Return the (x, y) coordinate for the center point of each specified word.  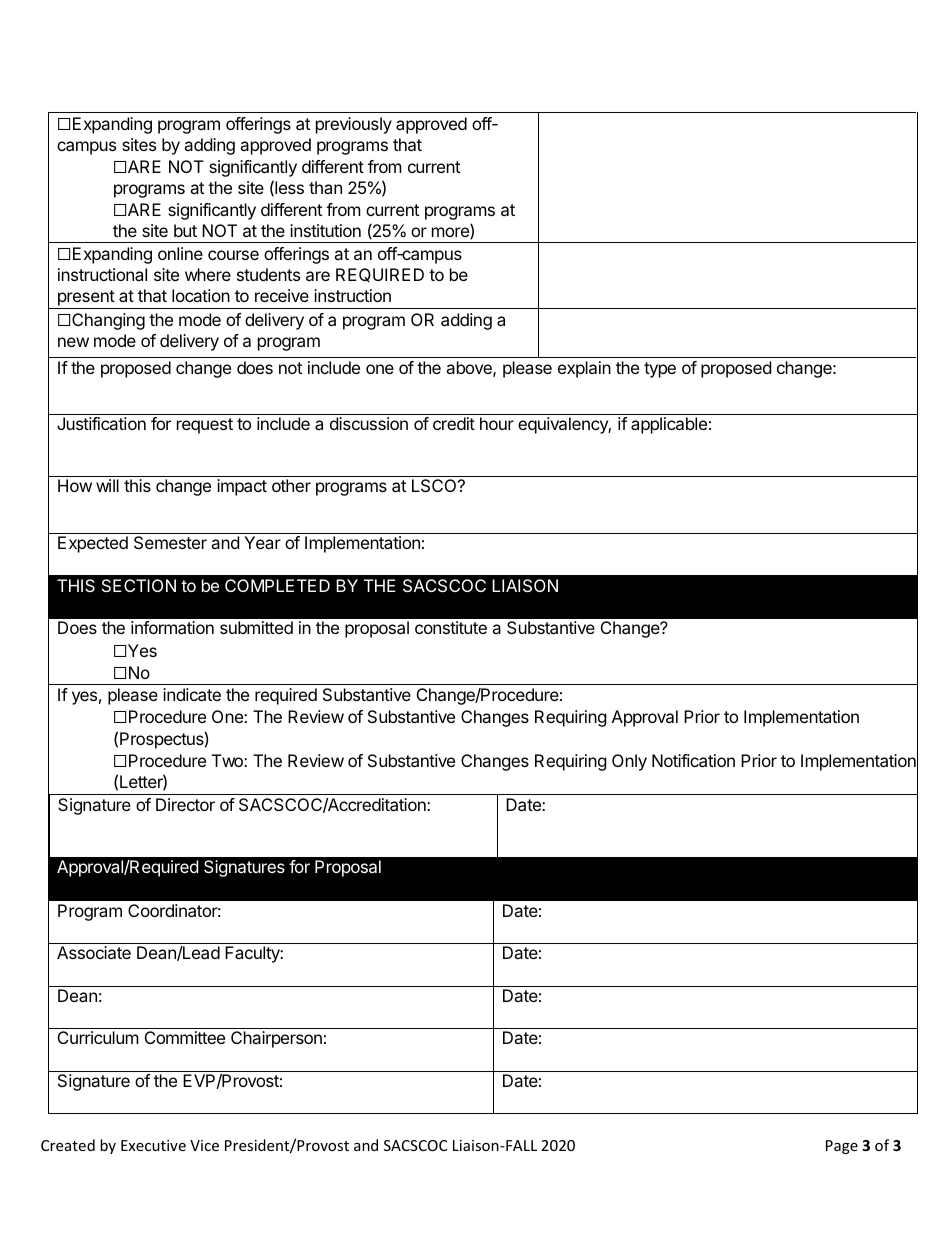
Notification (693, 760)
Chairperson (276, 1039)
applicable (669, 425)
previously (354, 125)
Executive (153, 1145)
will (107, 485)
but (185, 230)
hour (497, 423)
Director (185, 804)
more (451, 233)
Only (629, 762)
